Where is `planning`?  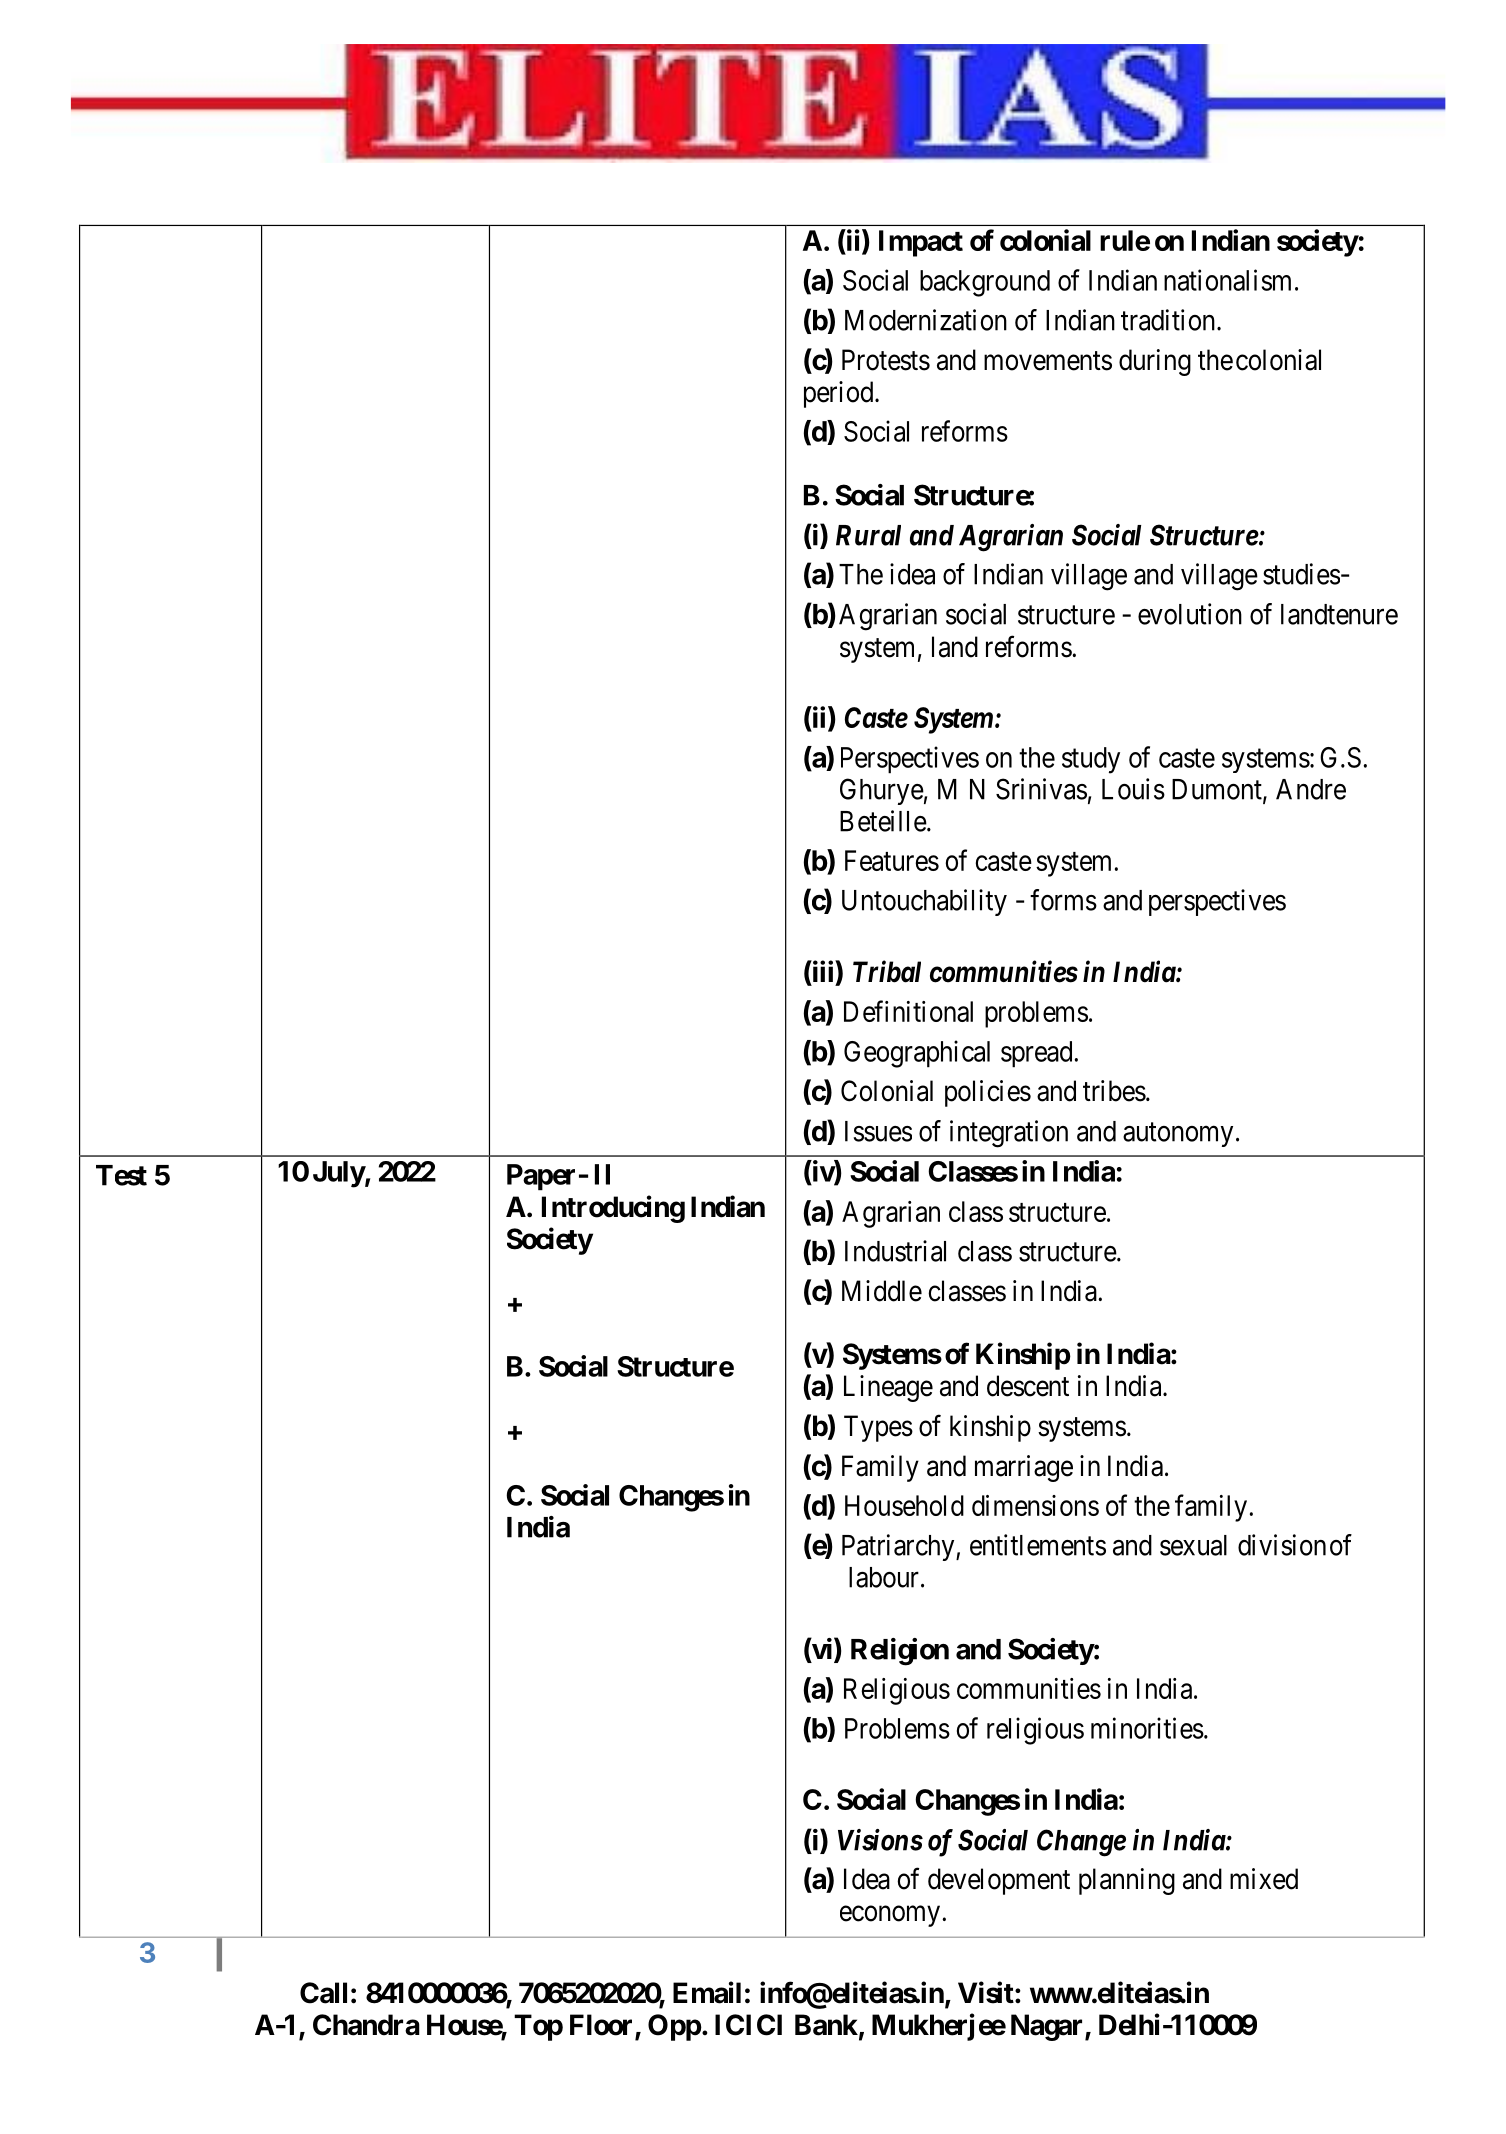 planning is located at coordinates (1127, 1881).
